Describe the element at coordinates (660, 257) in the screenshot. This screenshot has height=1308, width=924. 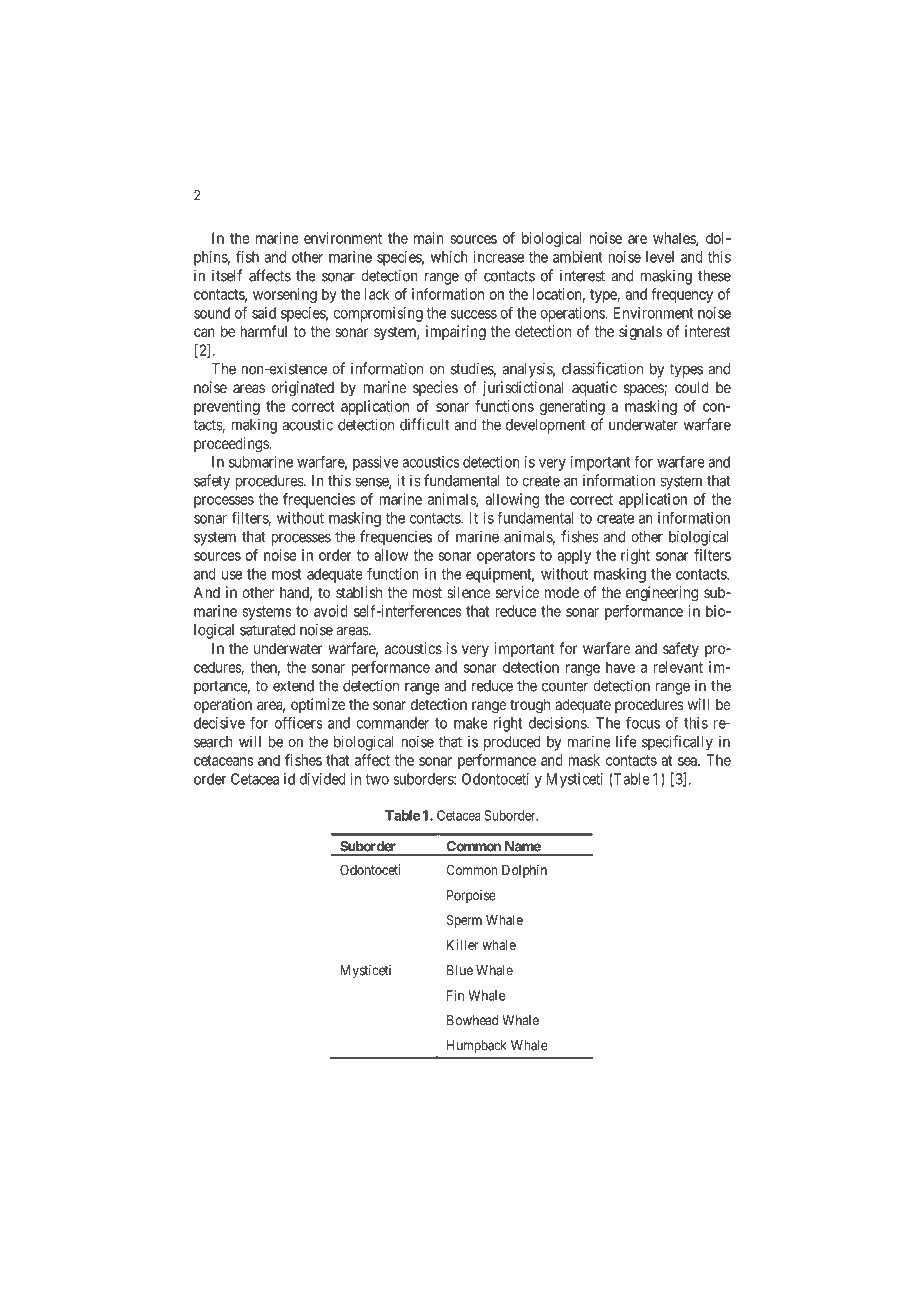
I see `level` at that location.
